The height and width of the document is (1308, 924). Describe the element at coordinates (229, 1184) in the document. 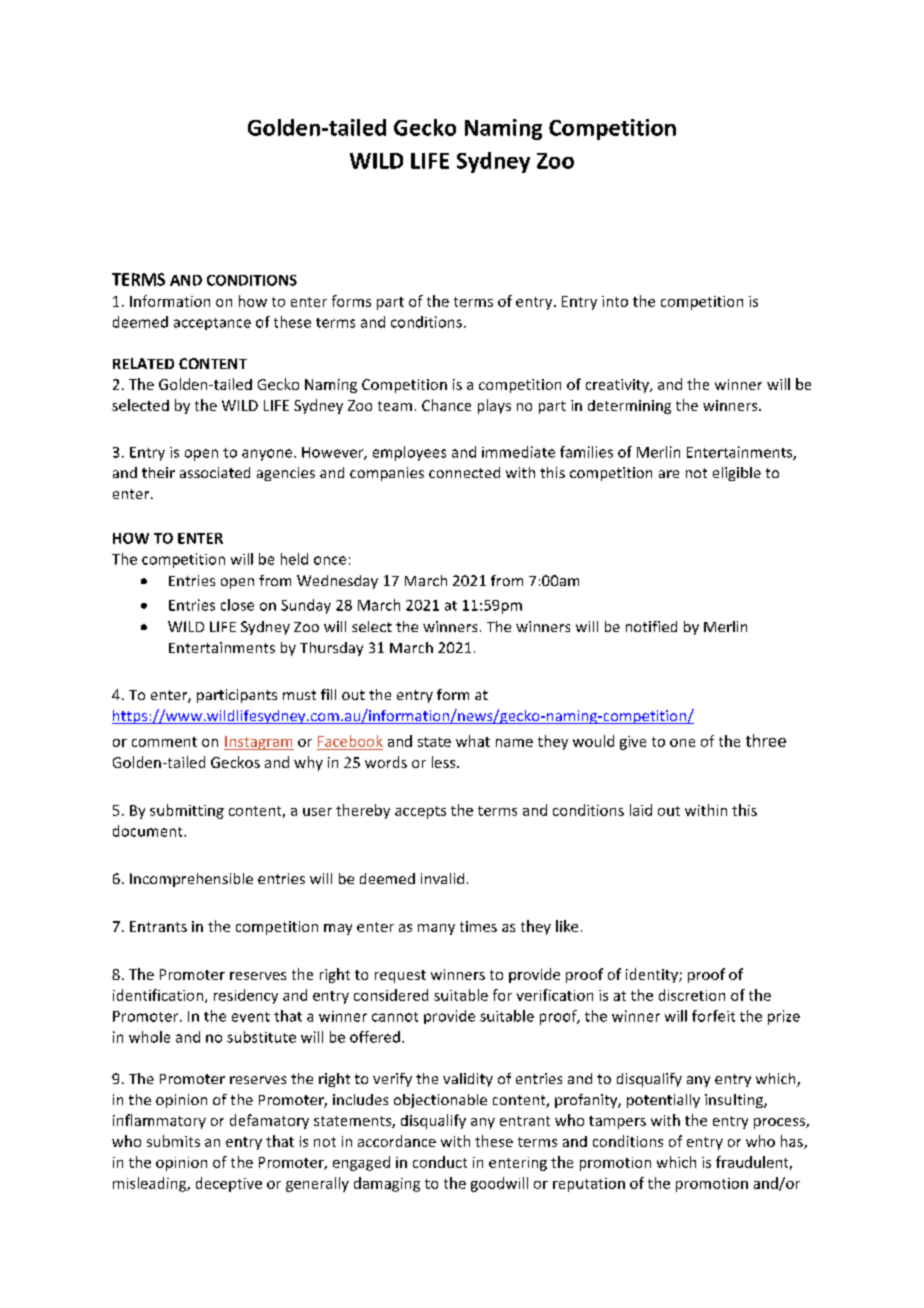

I see `deceptive` at that location.
